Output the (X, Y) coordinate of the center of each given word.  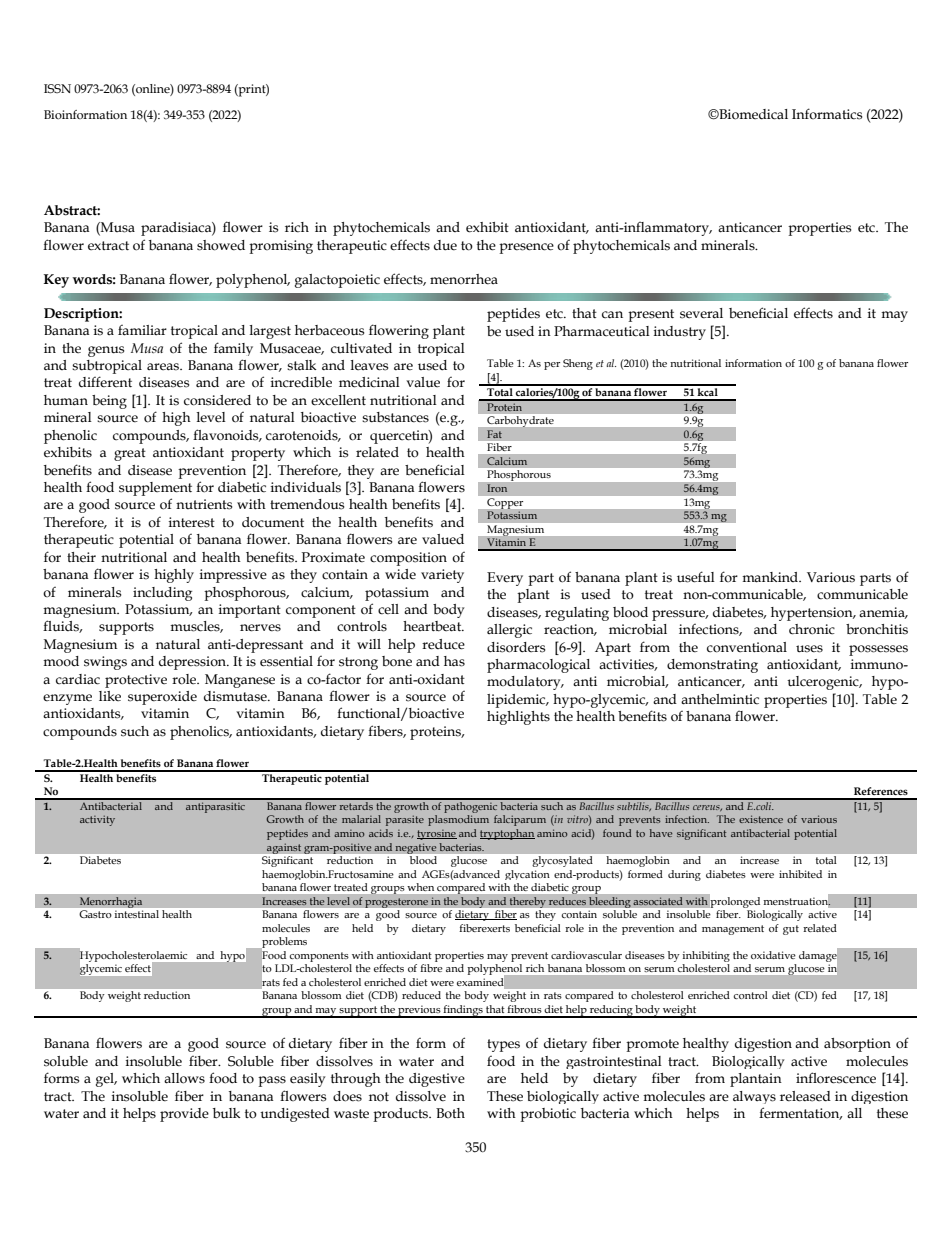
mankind (771, 577)
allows (184, 1078)
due (445, 245)
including (162, 594)
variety (442, 576)
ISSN (57, 89)
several (701, 313)
